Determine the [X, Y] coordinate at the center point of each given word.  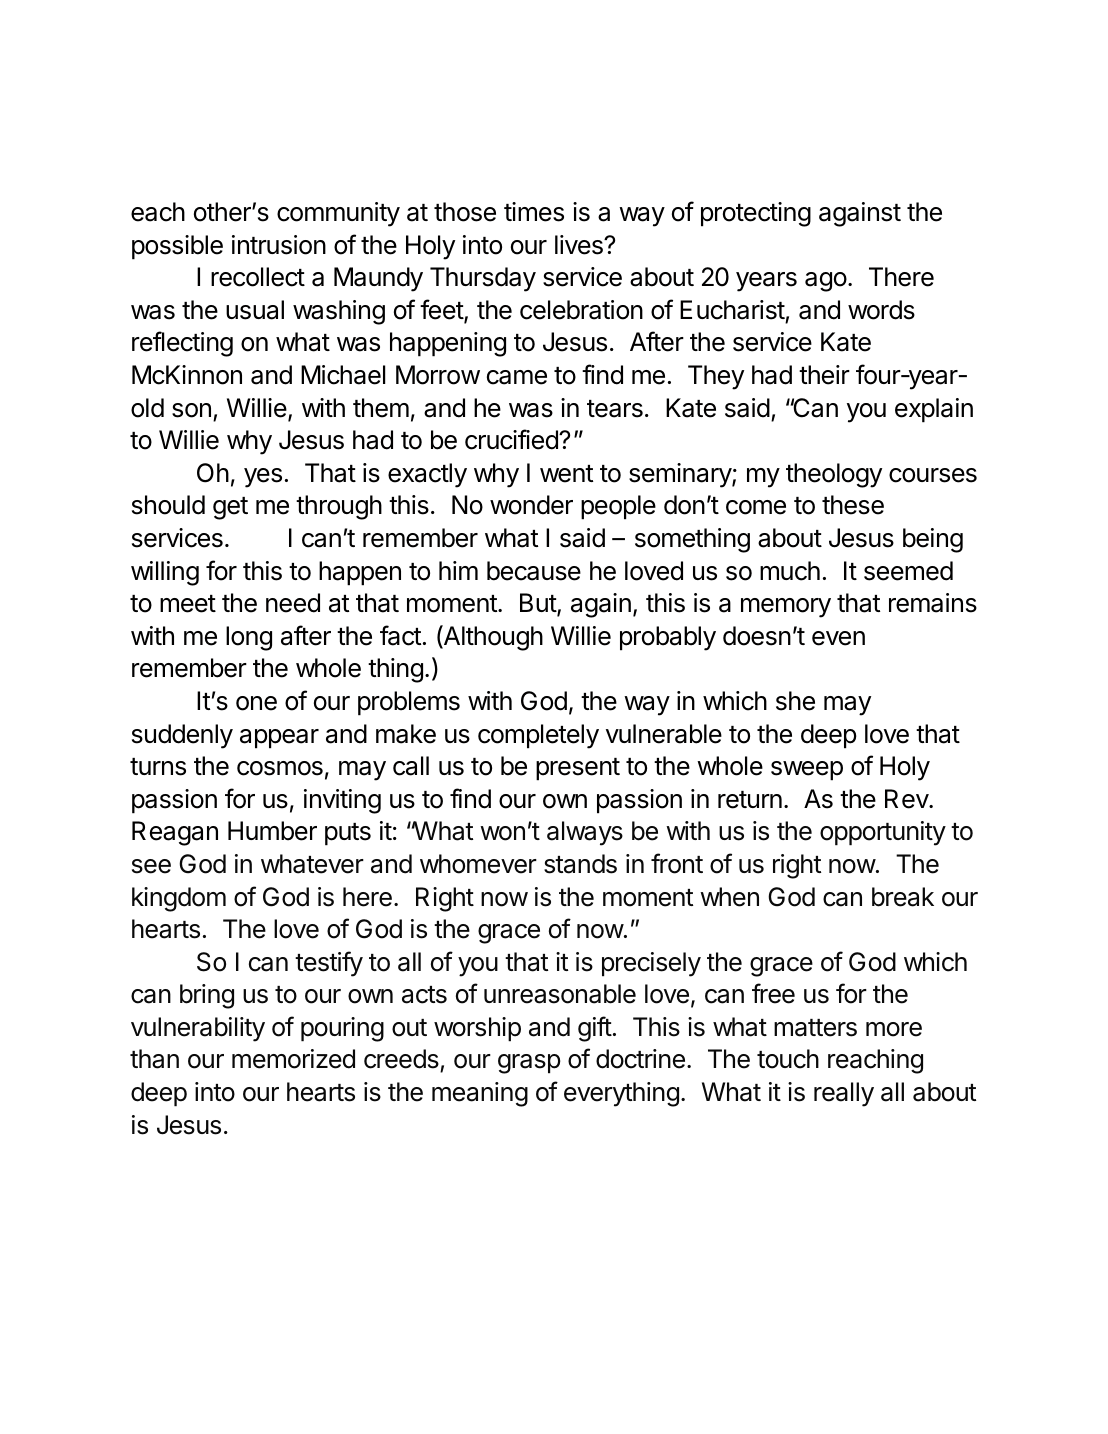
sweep [807, 771]
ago [826, 282]
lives [580, 245]
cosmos [280, 768]
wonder [531, 505]
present [578, 769]
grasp [529, 1064]
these [853, 505]
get [230, 508]
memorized [293, 1059]
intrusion [279, 245]
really [844, 1094]
